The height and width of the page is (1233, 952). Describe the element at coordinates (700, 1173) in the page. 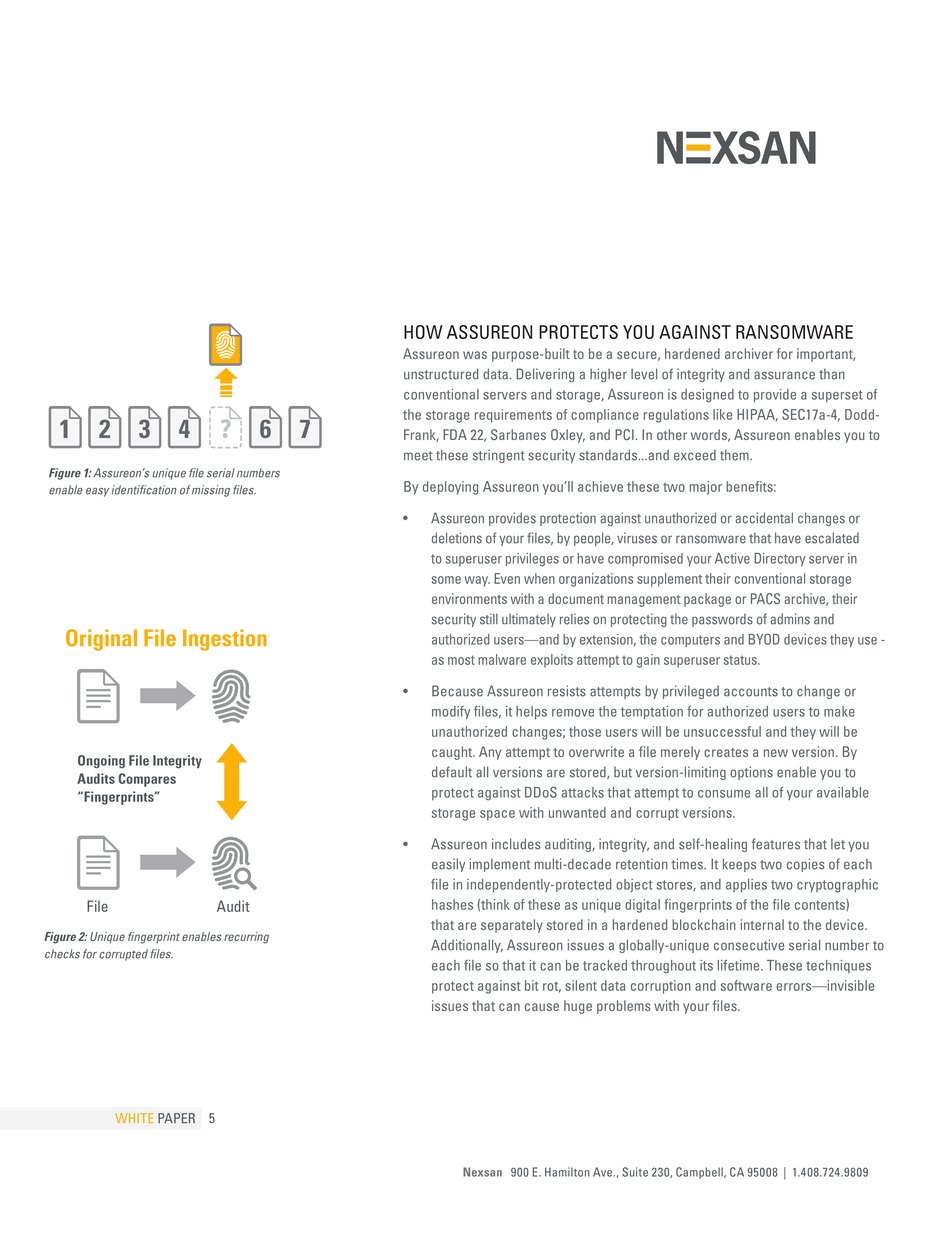

I see `Campbell` at that location.
